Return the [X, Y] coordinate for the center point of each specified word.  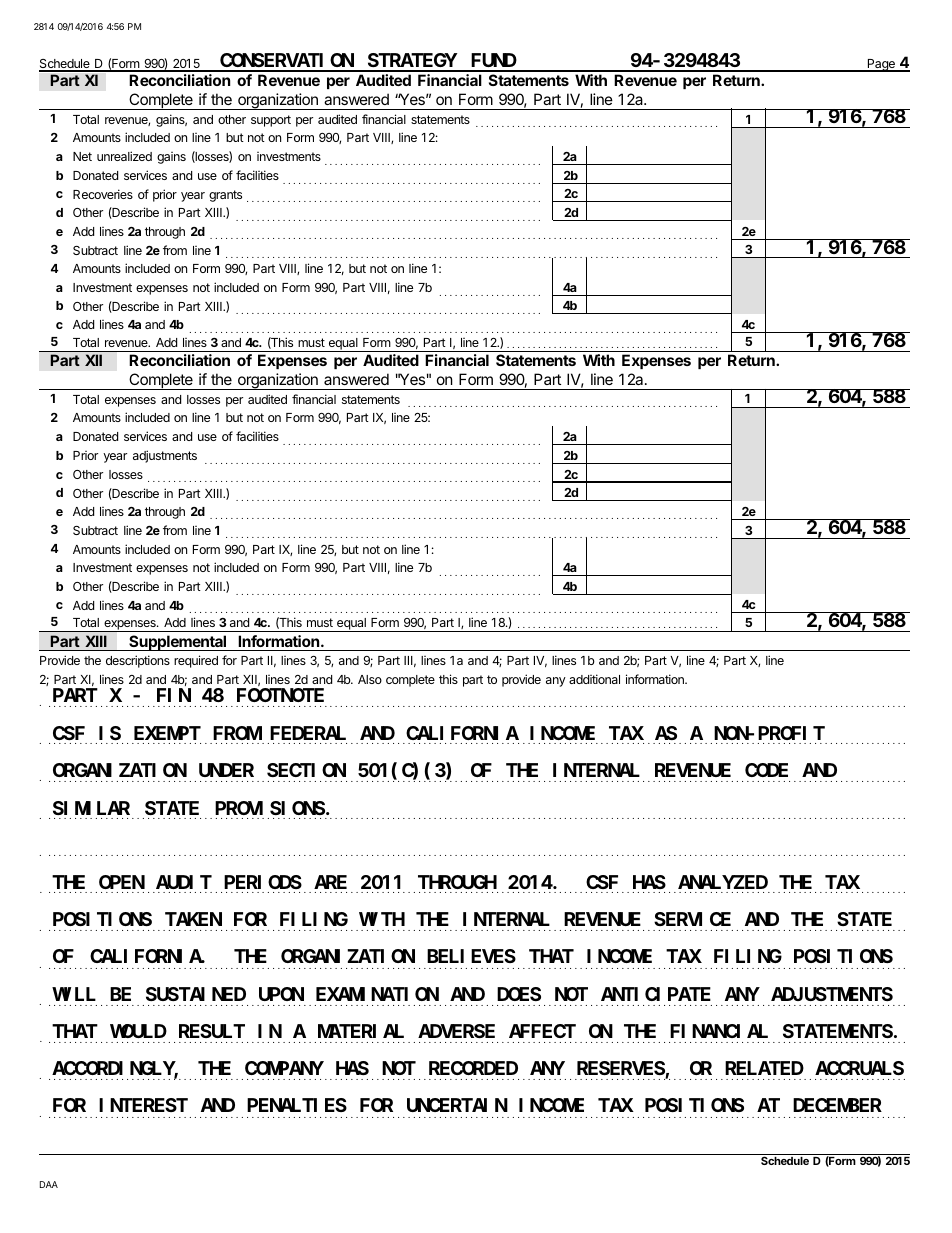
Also [370, 679]
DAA [49, 1184]
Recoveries [103, 194]
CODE [766, 770]
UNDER [226, 770]
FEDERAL [308, 733]
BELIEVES [471, 956]
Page [881, 65]
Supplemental [178, 643]
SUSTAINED [196, 994]
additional [594, 679]
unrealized [124, 156]
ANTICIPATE [656, 994]
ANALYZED [723, 882]
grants [225, 196]
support [271, 121]
